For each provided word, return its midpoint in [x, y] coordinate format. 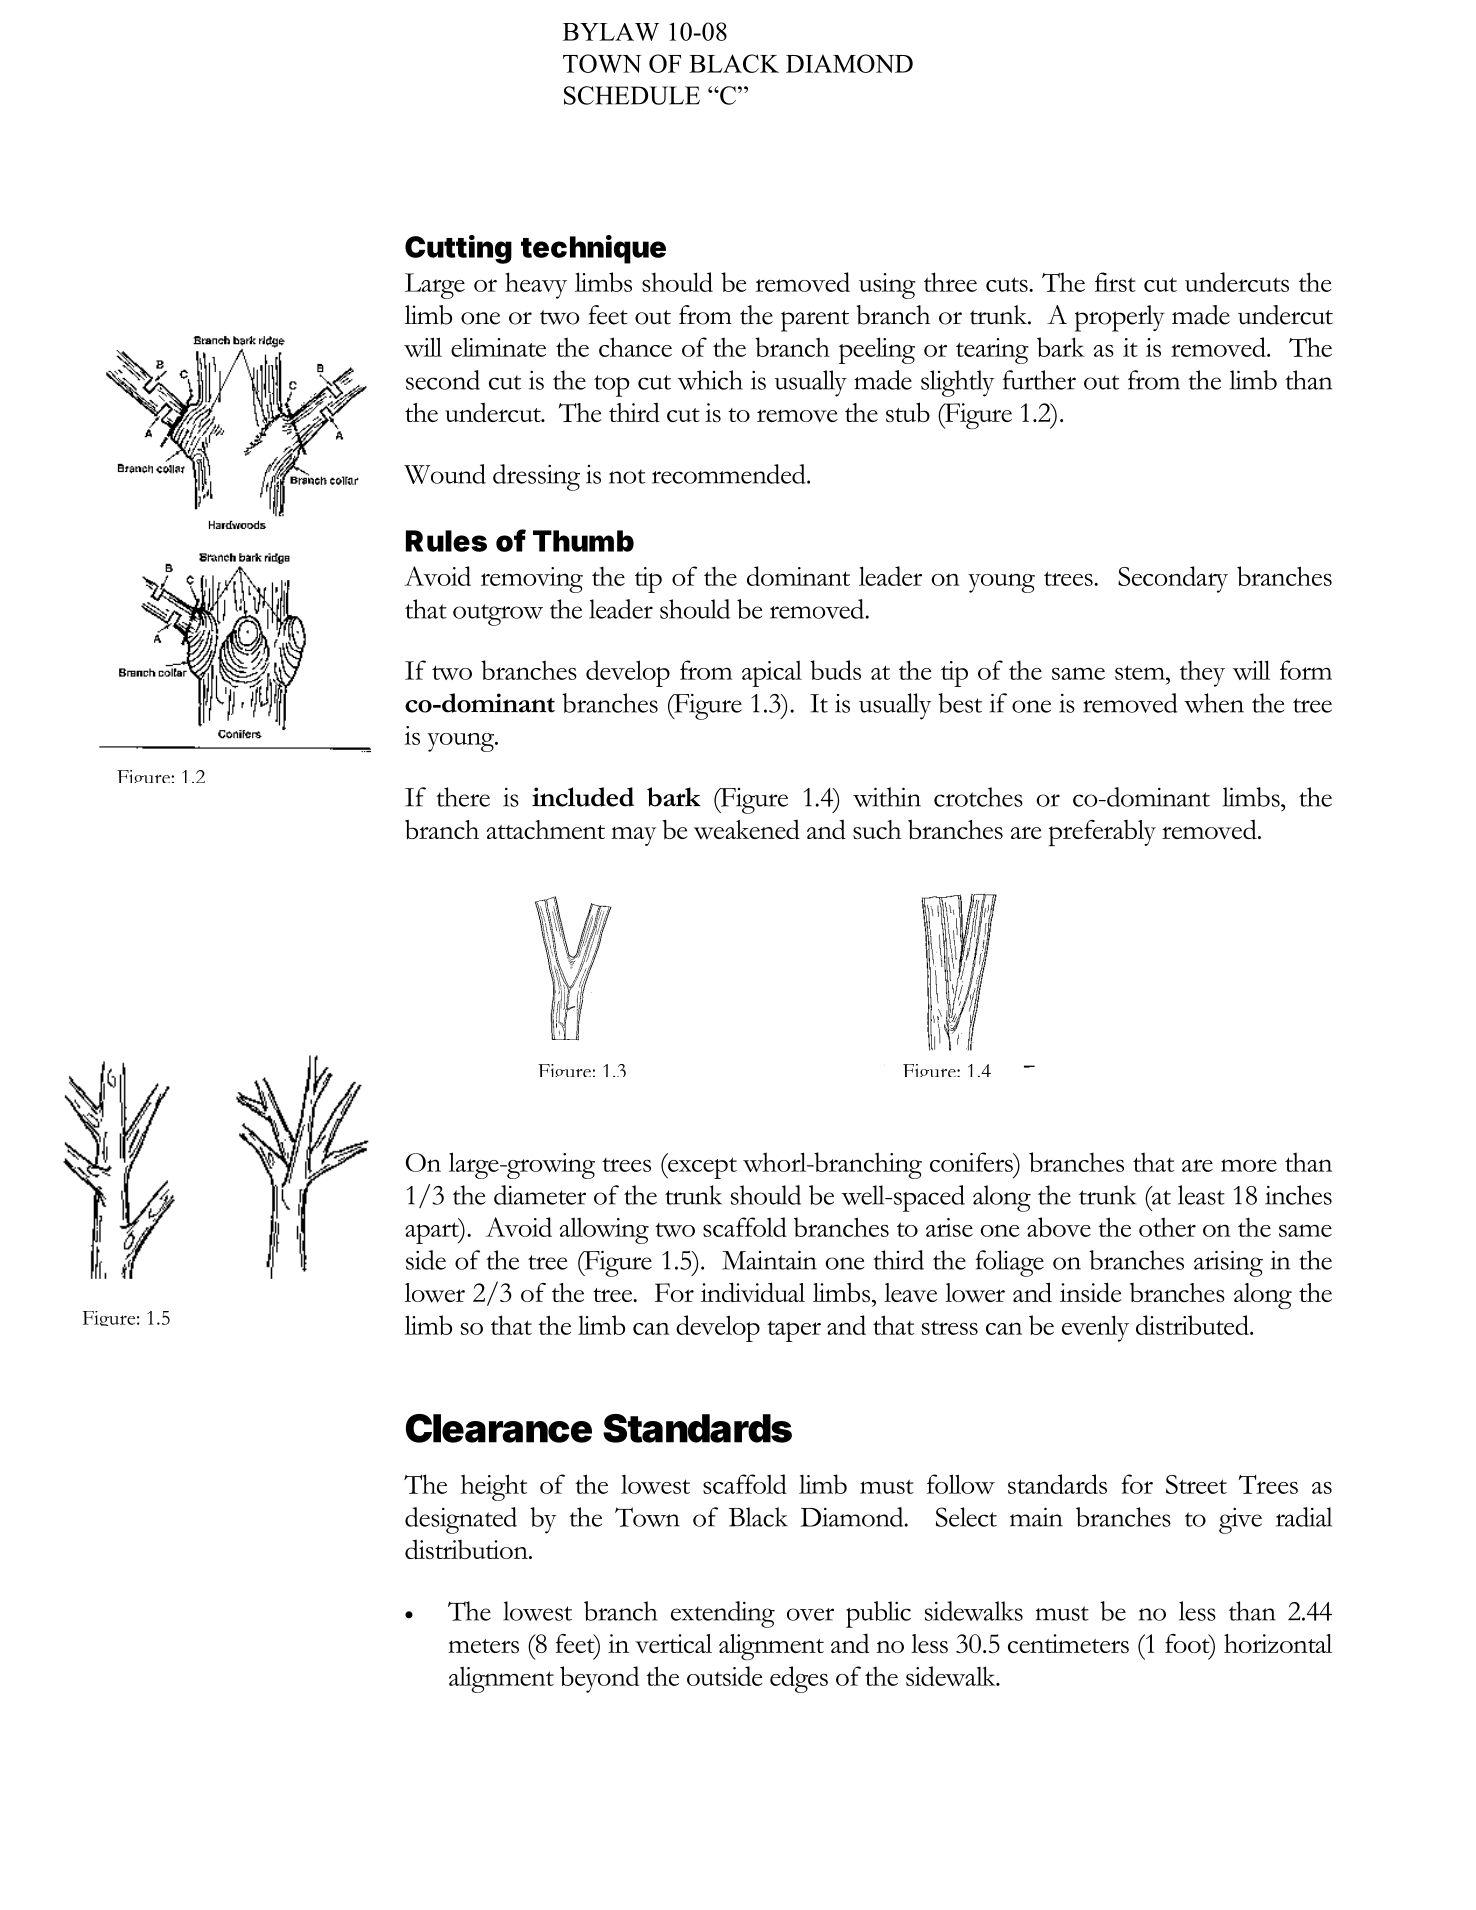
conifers [972, 1162]
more [1249, 1165]
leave [910, 1293]
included [583, 797]
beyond [599, 1679]
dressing [536, 477]
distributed [1193, 1325]
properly [1120, 318]
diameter [540, 1195]
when [1214, 703]
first [1115, 282]
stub [908, 412]
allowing [604, 1231]
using [887, 286]
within [887, 797]
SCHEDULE [632, 95]
